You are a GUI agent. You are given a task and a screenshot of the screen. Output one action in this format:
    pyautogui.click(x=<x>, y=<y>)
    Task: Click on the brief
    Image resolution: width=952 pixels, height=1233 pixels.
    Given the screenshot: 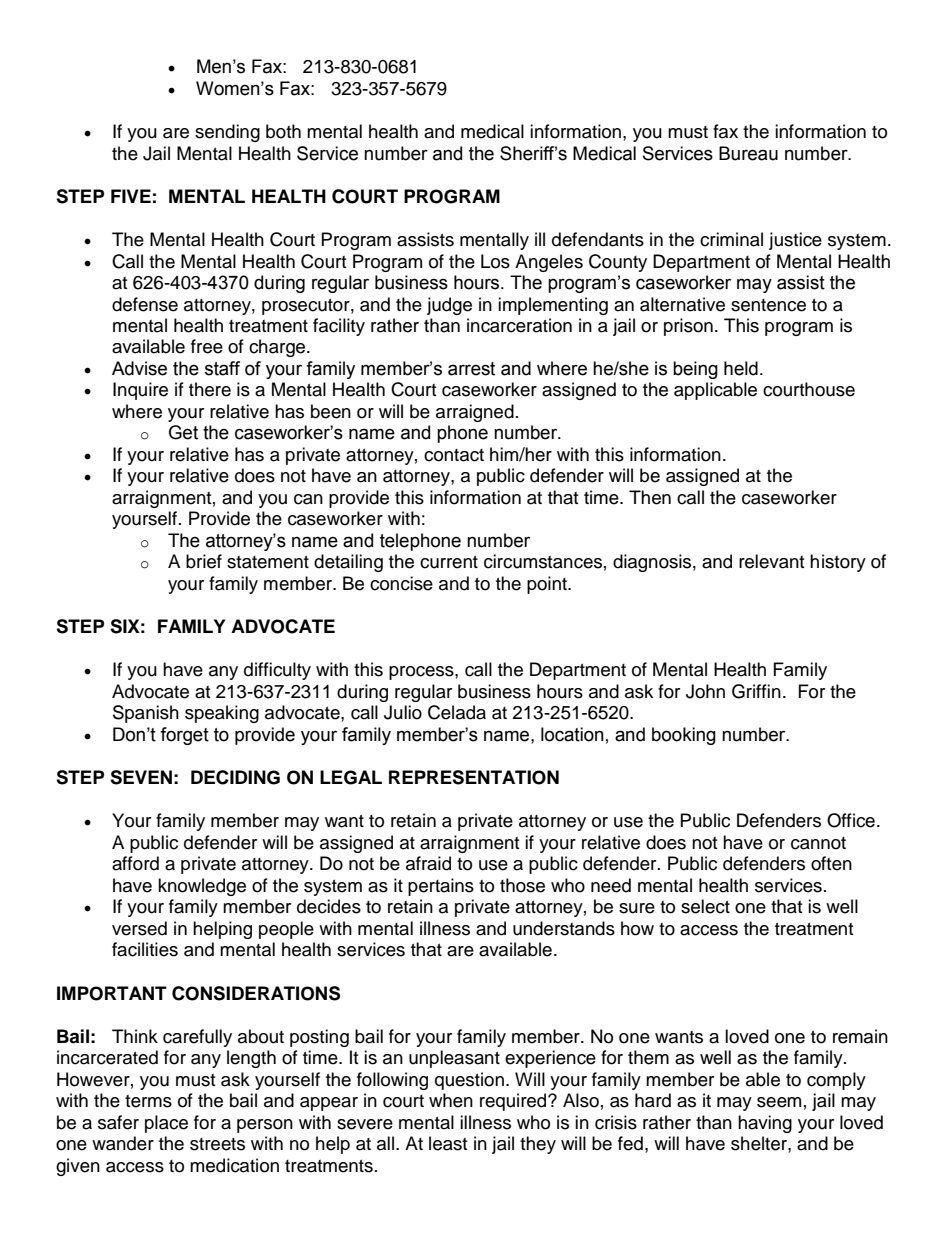 What is the action you would take?
    pyautogui.click(x=204, y=561)
